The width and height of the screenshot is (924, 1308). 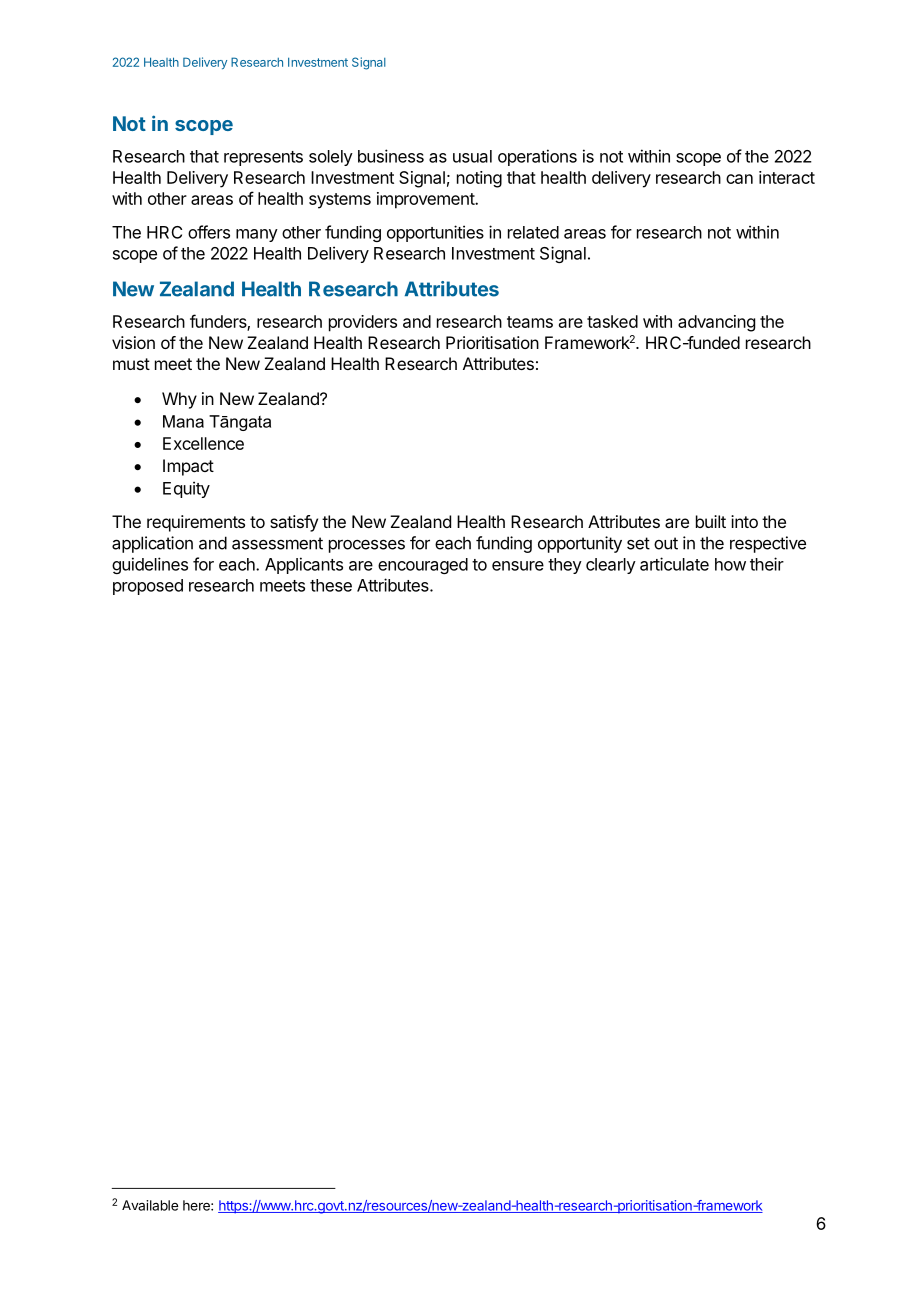 What do you see at coordinates (730, 564) in the screenshot?
I see `how` at bounding box center [730, 564].
